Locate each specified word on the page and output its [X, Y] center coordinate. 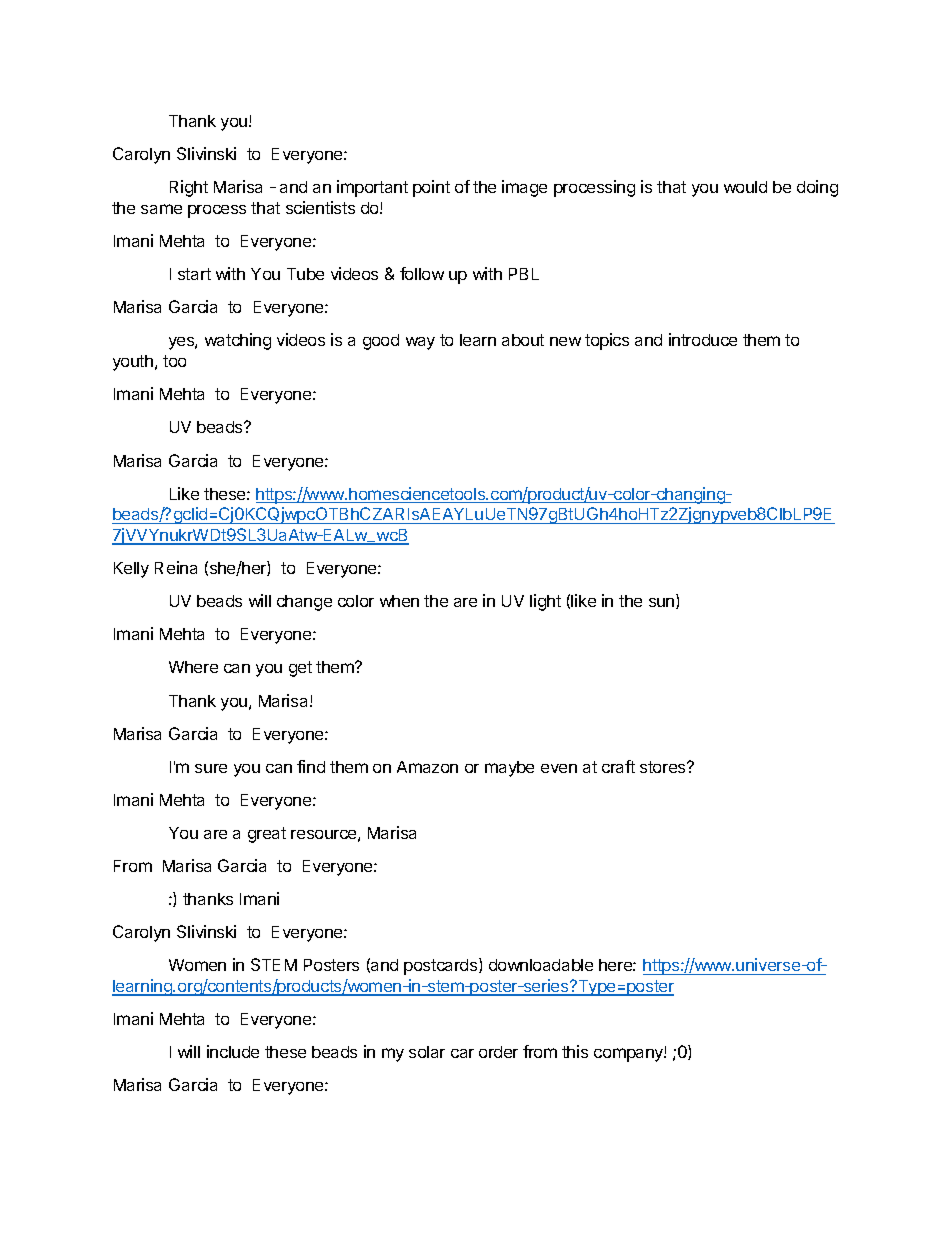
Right [189, 188]
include [233, 1051]
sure [211, 768]
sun [663, 603]
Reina [176, 567]
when [399, 601]
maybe [509, 769]
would [745, 187]
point [431, 188]
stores [664, 767]
